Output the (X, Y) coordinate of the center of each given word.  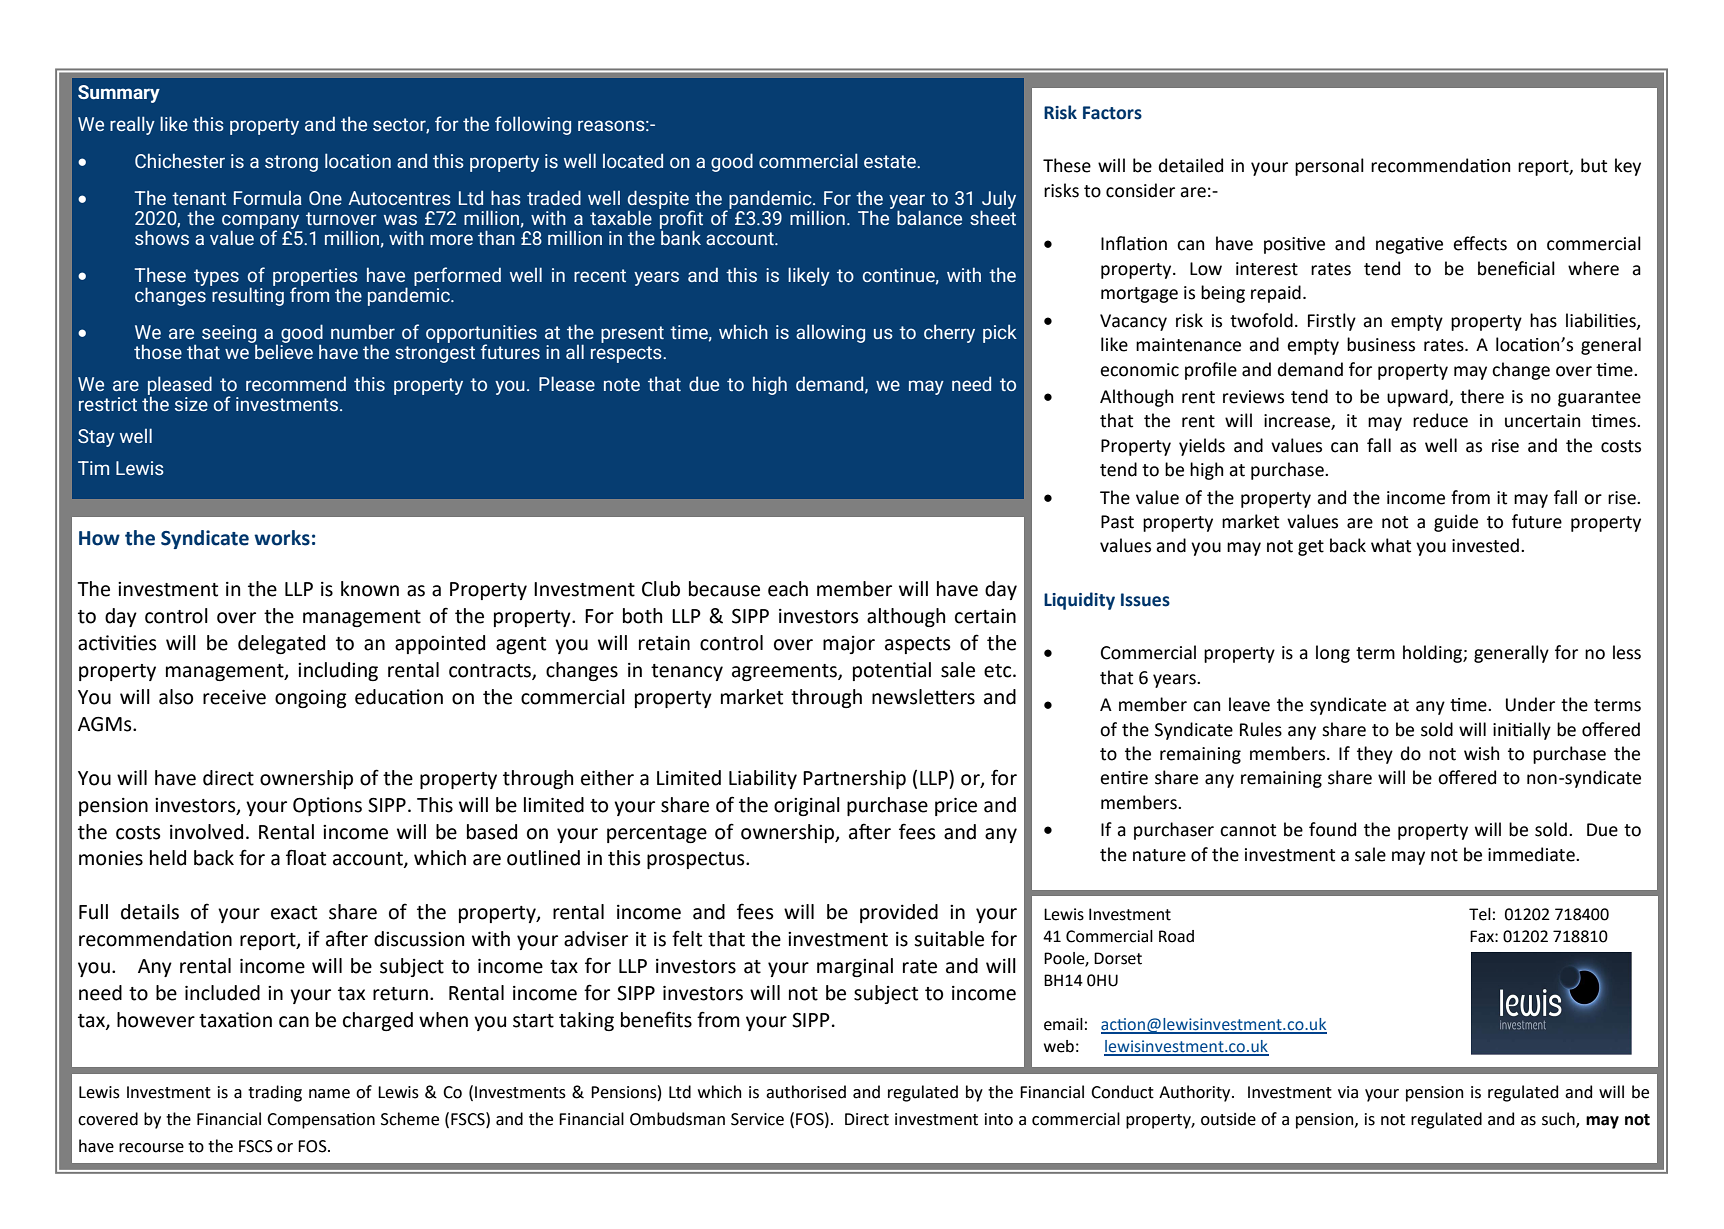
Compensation (321, 1121)
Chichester (180, 160)
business (1381, 344)
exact (294, 913)
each (788, 589)
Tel (1480, 914)
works (282, 538)
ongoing (311, 699)
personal (1329, 167)
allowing (830, 333)
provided (899, 913)
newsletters (923, 697)
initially (1522, 731)
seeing (229, 335)
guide (1456, 523)
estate (891, 161)
